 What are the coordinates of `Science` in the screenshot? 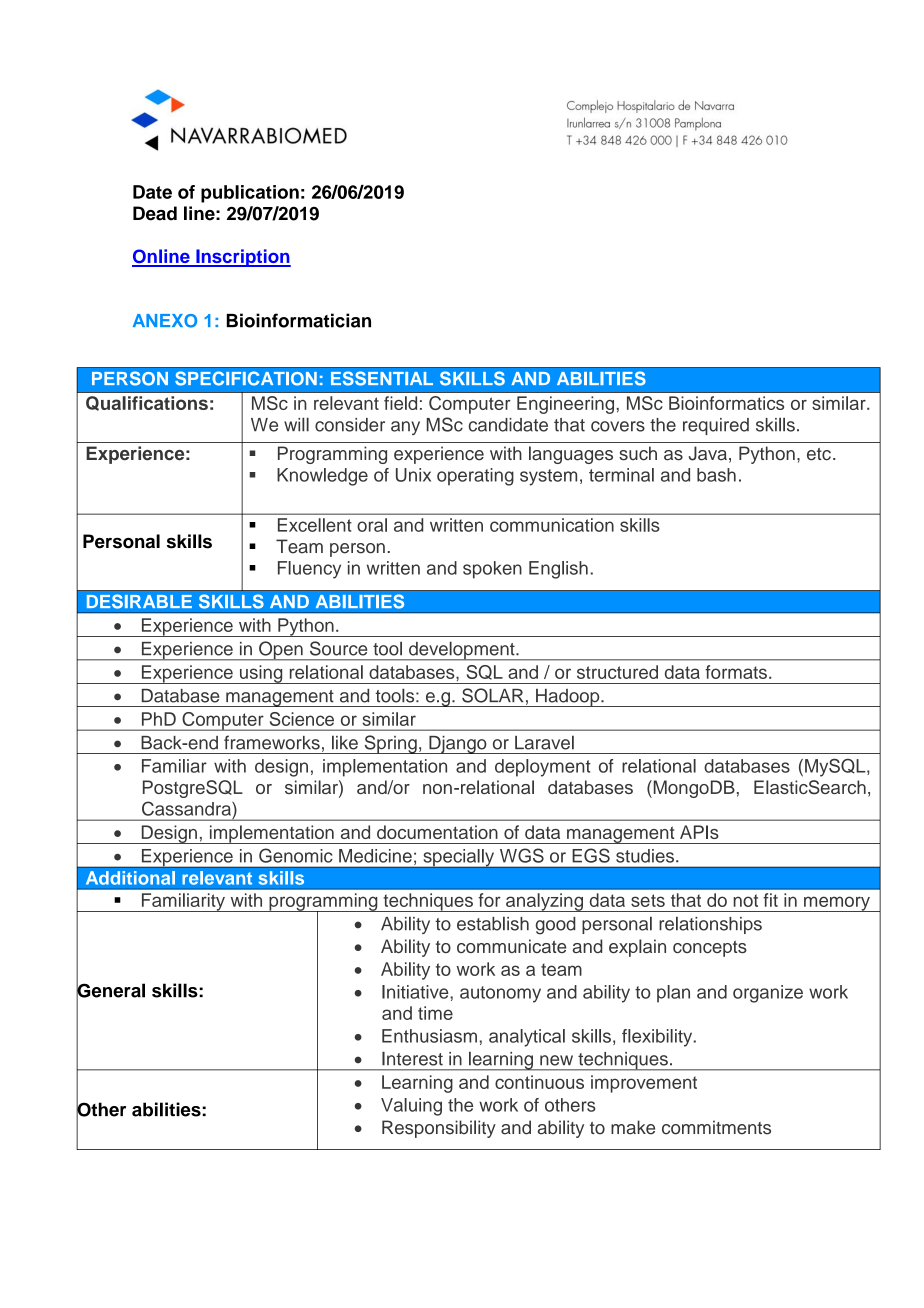 It's located at (302, 719).
